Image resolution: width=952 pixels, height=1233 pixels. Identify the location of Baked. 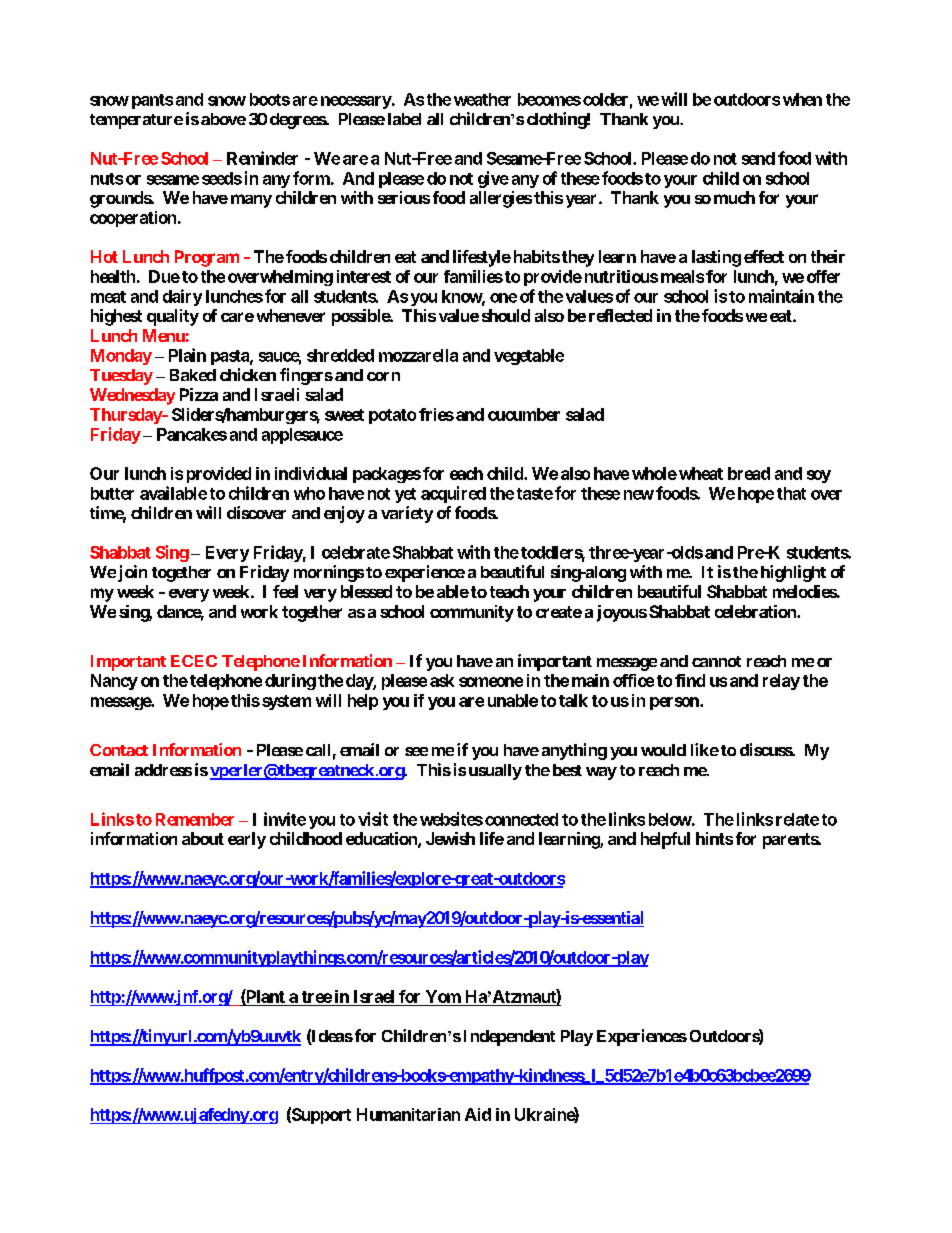
(193, 375).
